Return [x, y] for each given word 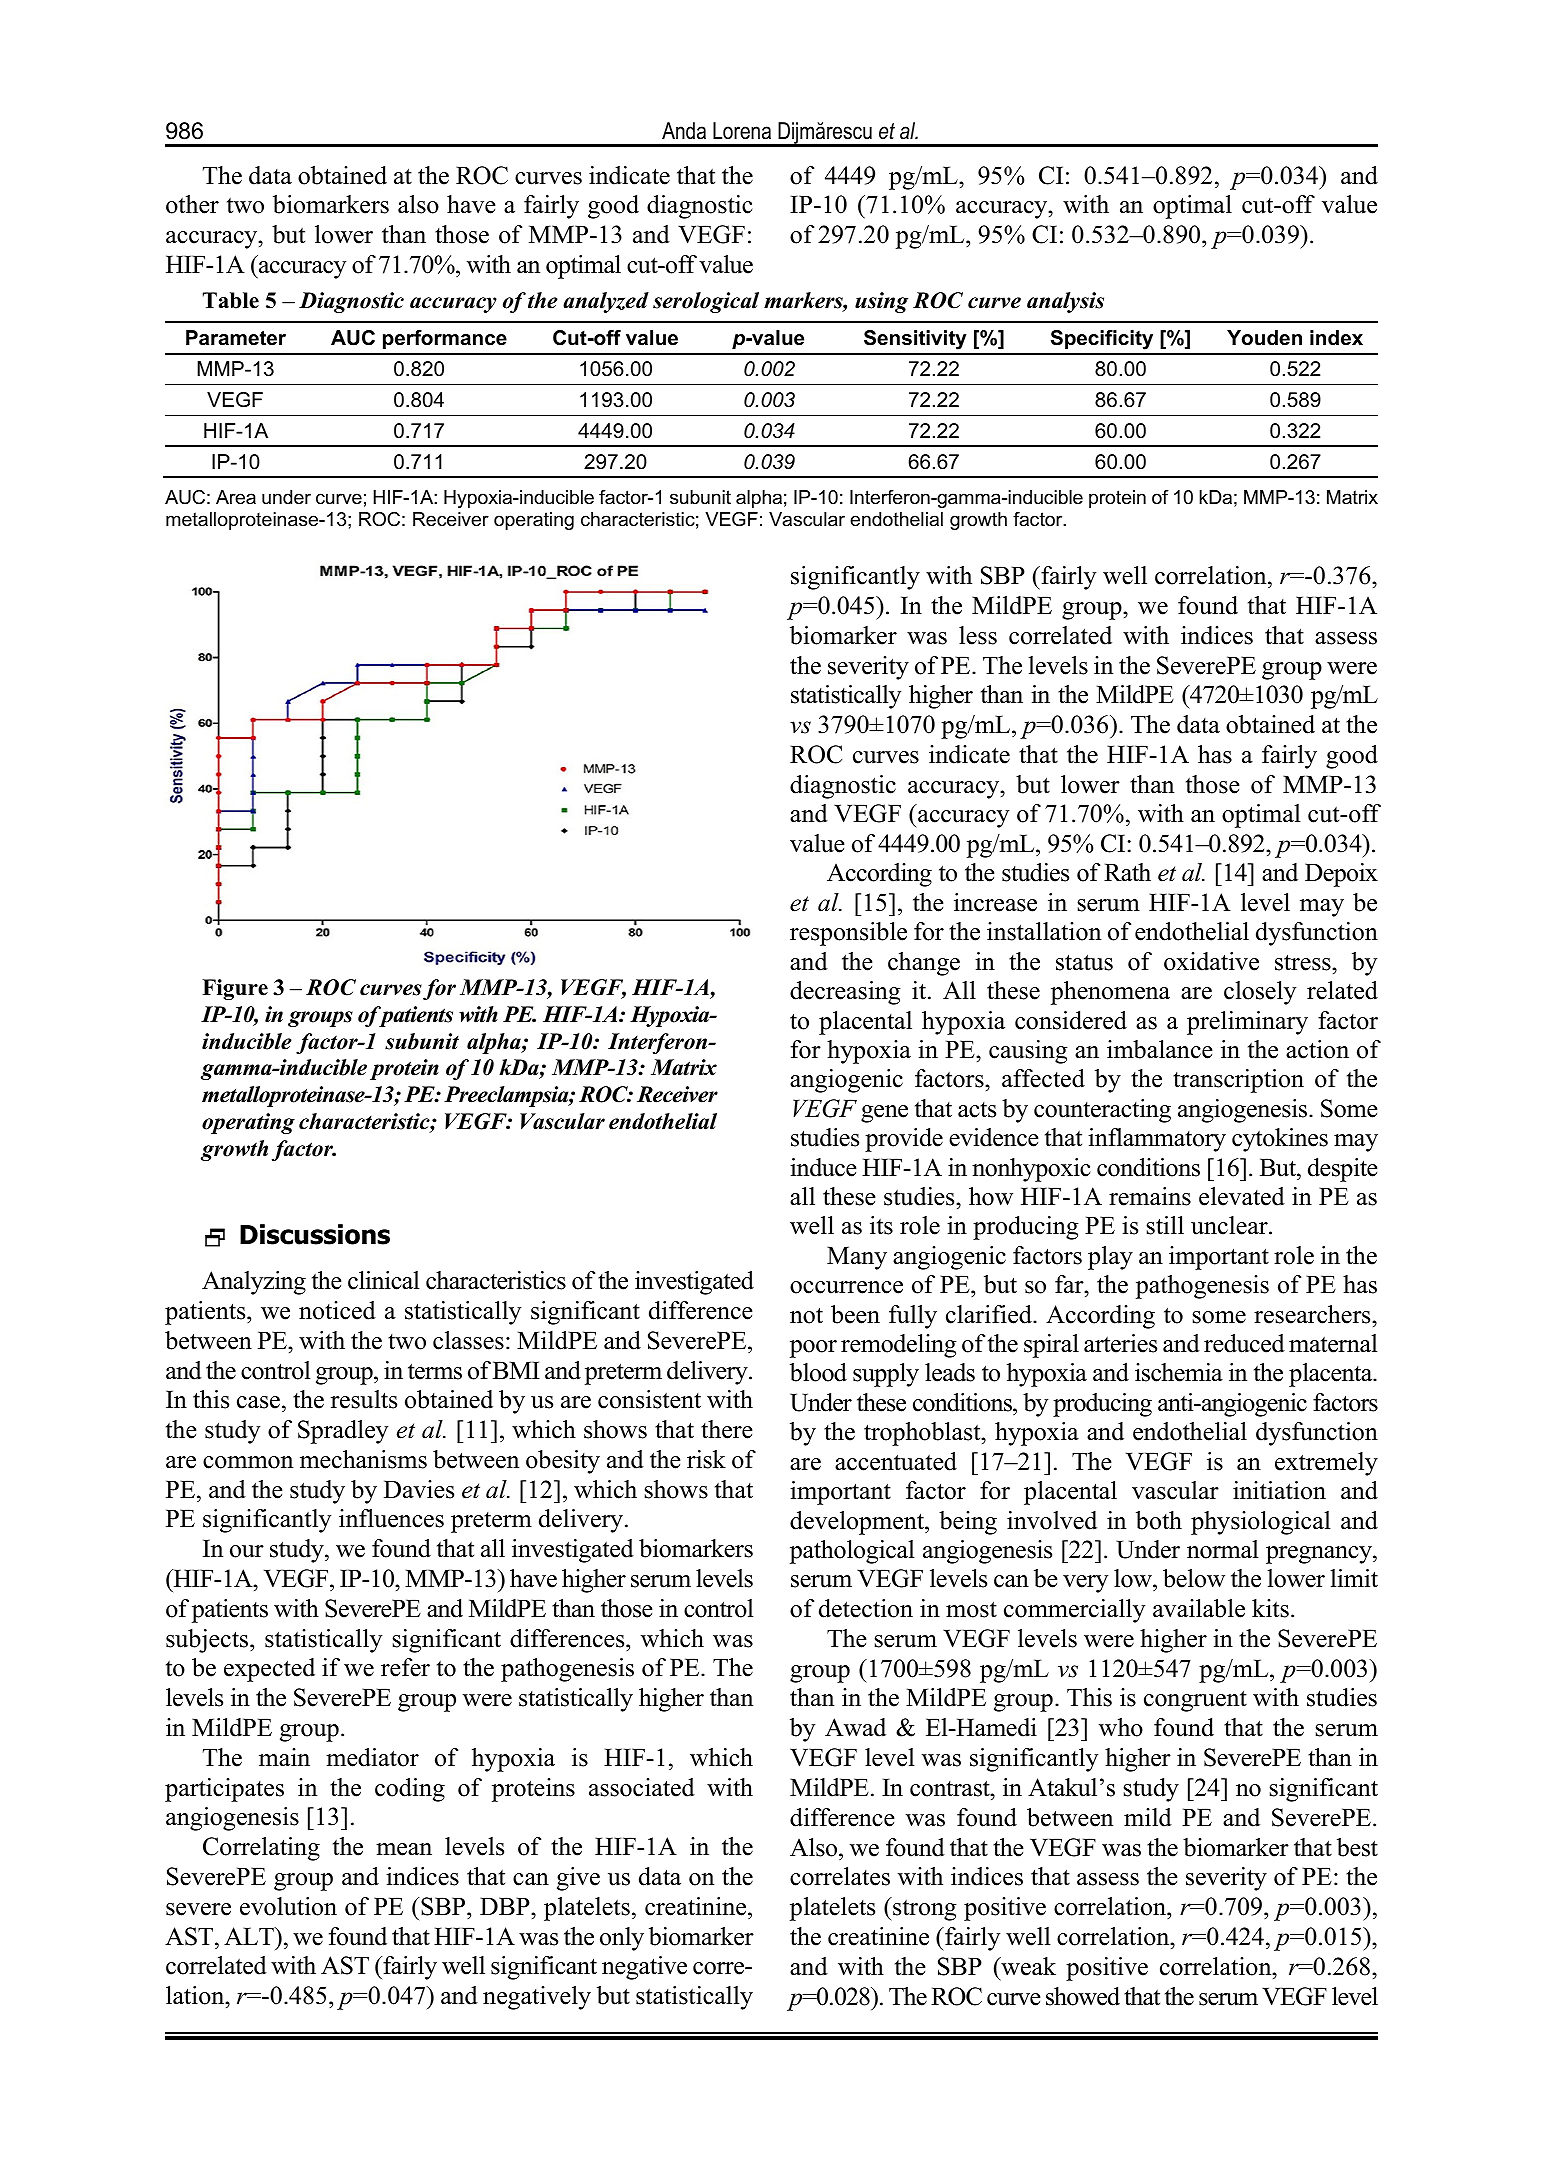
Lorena [742, 131]
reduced [1244, 1343]
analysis [1065, 302]
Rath [1127, 872]
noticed [337, 1310]
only [622, 1939]
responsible [848, 934]
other [192, 204]
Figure [235, 989]
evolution [288, 1906]
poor [813, 1349]
